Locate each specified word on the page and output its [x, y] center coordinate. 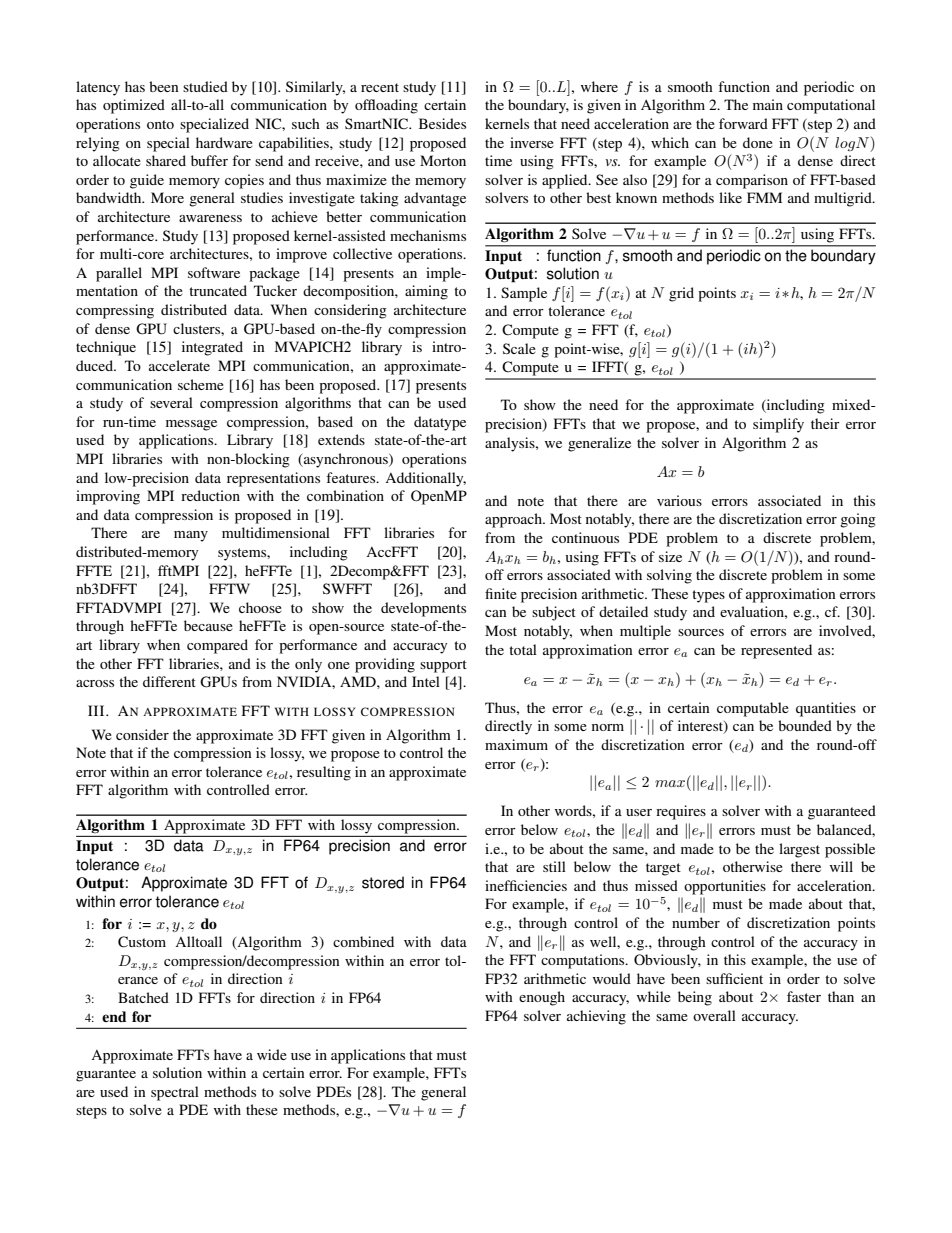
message [191, 425]
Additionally [425, 479]
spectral [175, 1093]
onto [160, 124]
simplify [778, 425]
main [768, 104]
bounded [805, 725]
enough [542, 998]
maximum [516, 744]
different [169, 681]
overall [714, 1015]
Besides [442, 123]
